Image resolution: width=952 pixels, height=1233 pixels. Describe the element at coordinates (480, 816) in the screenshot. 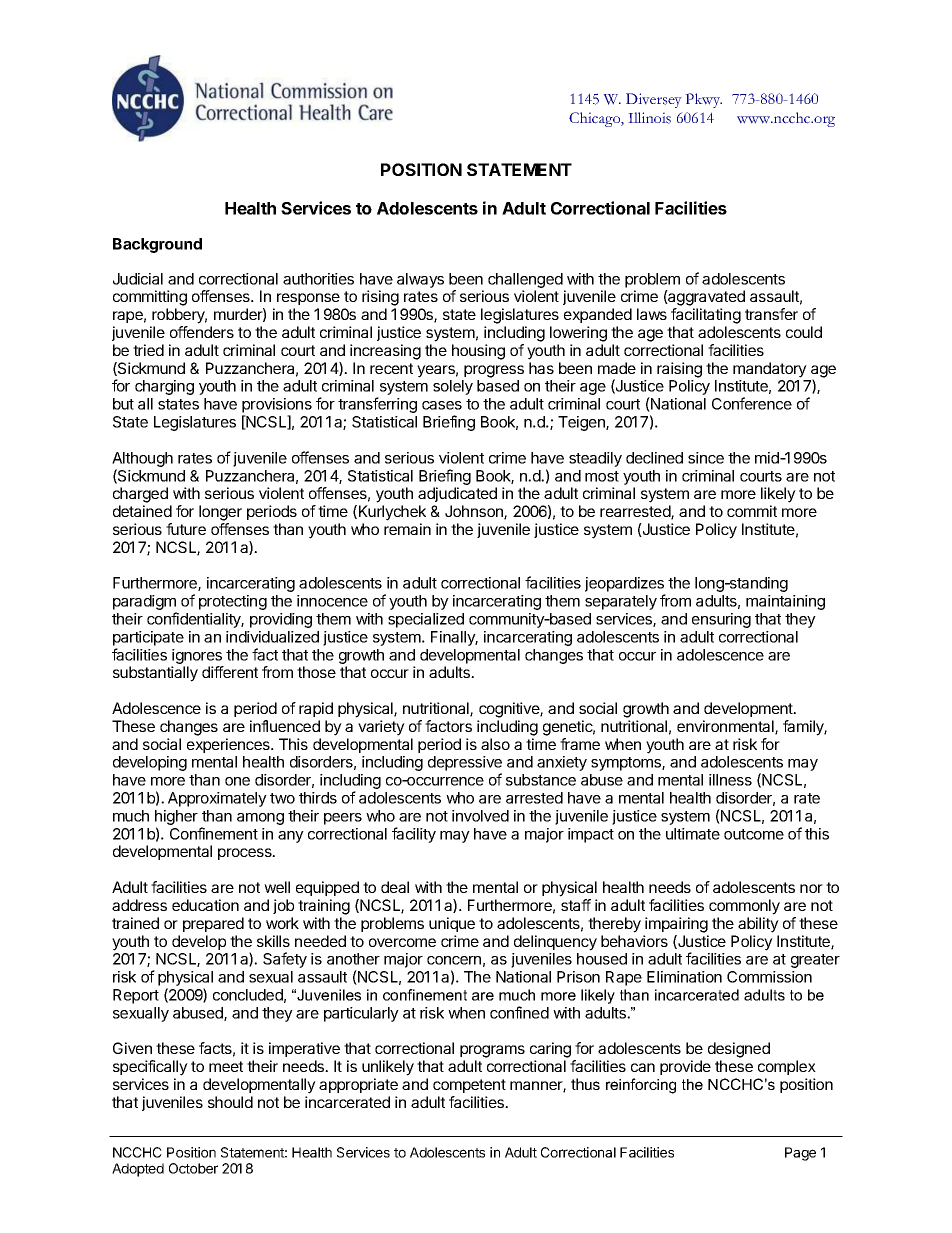

I see `involved` at that location.
